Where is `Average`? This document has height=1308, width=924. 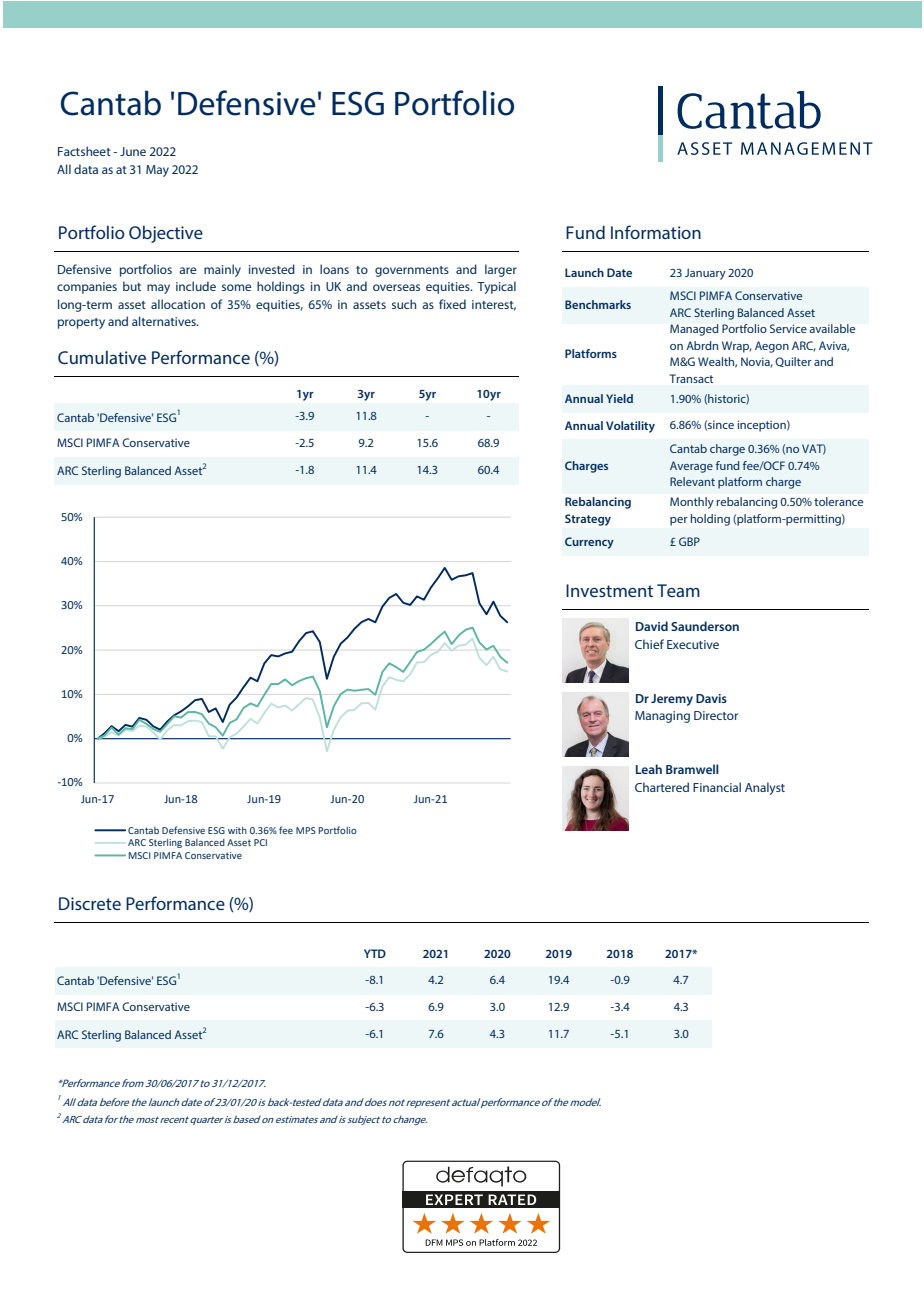
Average is located at coordinates (691, 467).
